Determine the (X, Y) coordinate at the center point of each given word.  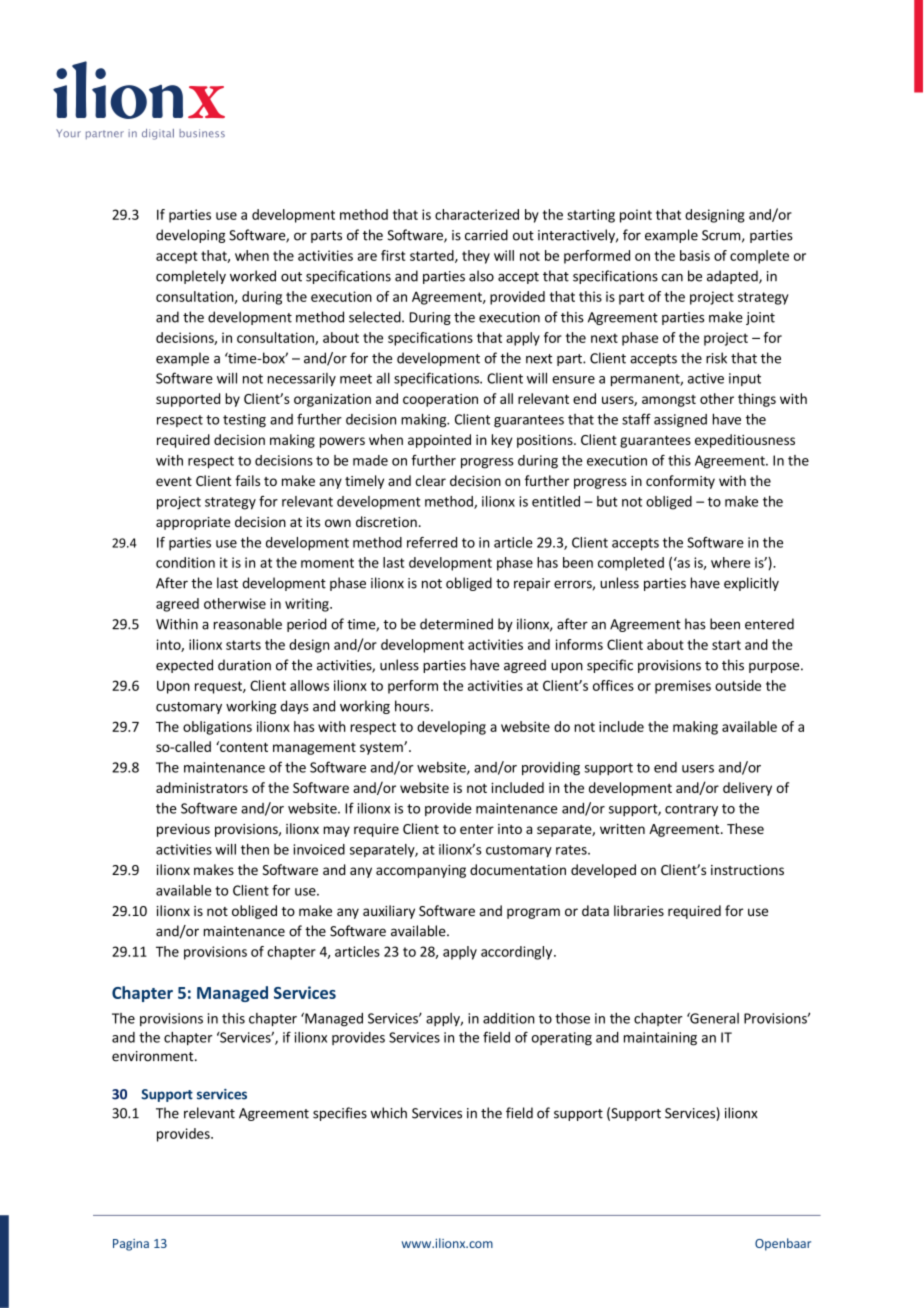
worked (253, 276)
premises (683, 687)
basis (695, 255)
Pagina (131, 1245)
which (389, 1113)
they (476, 257)
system (382, 748)
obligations (217, 728)
